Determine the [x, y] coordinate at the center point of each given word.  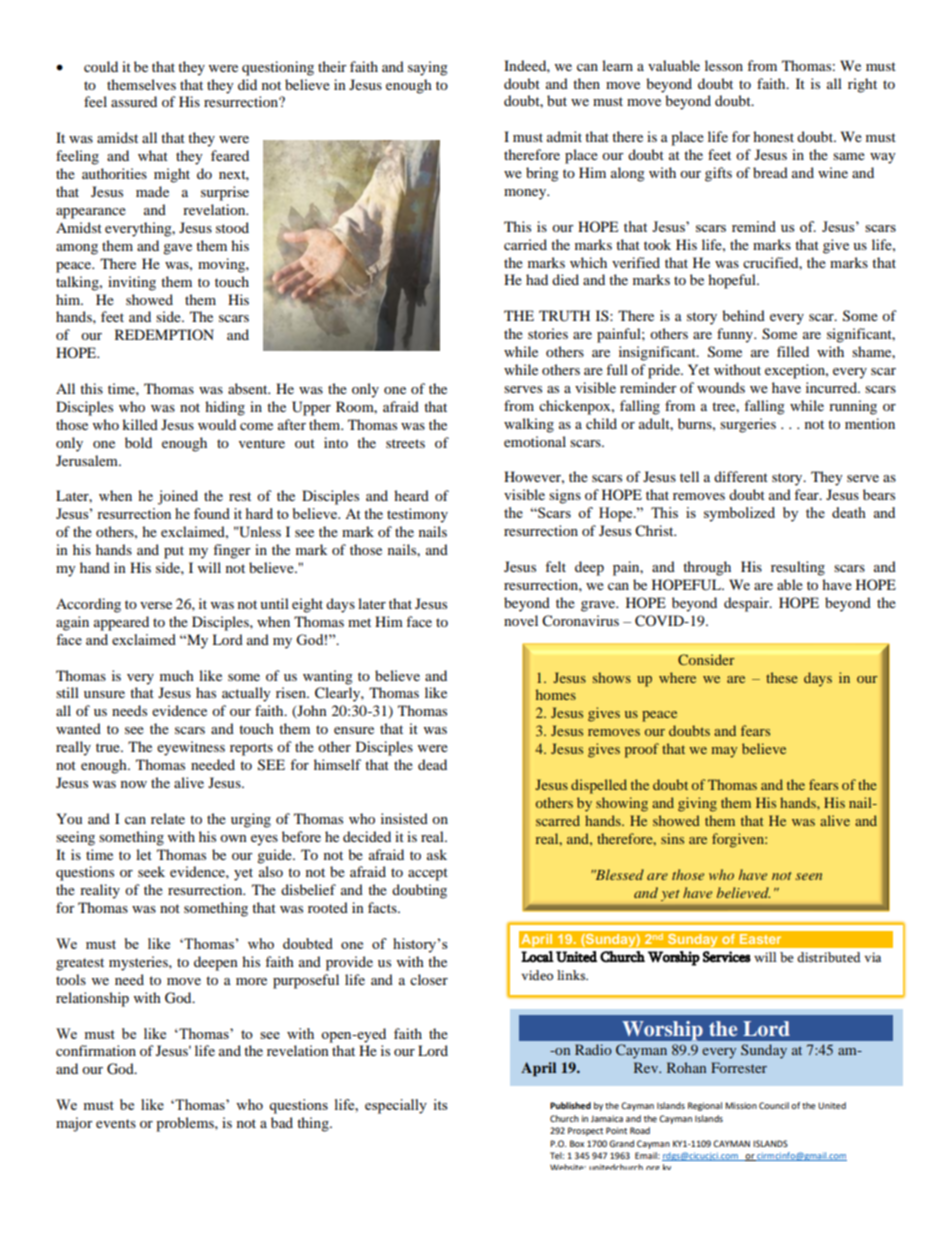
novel [521, 620]
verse [156, 605]
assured [134, 101]
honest [773, 136]
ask [437, 854]
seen [808, 876]
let [144, 854]
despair [747, 604]
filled [793, 351]
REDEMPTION [164, 334]
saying [428, 68]
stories [548, 333]
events [116, 1123]
